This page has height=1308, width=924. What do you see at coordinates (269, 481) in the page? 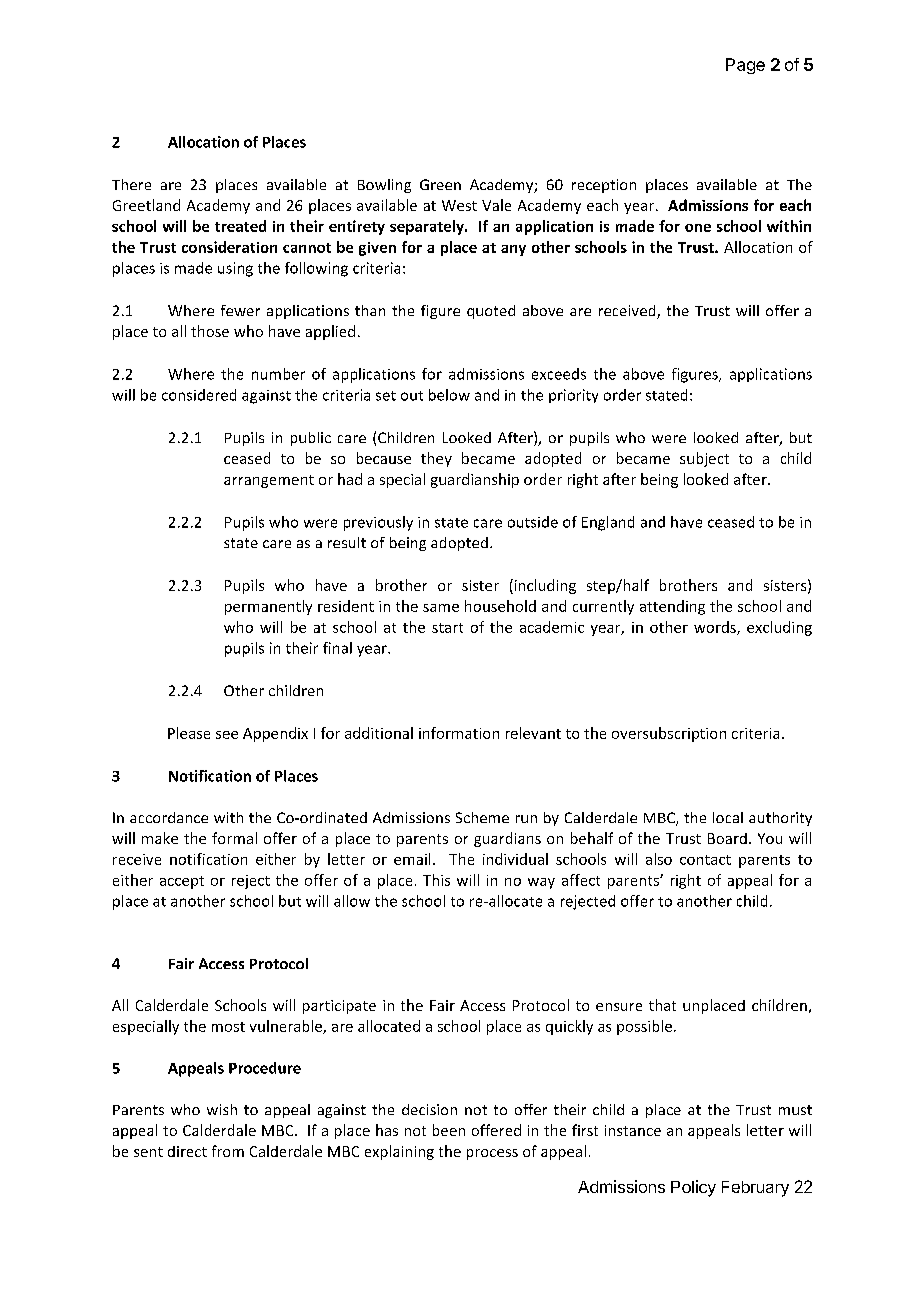
I see `arrangement` at bounding box center [269, 481].
